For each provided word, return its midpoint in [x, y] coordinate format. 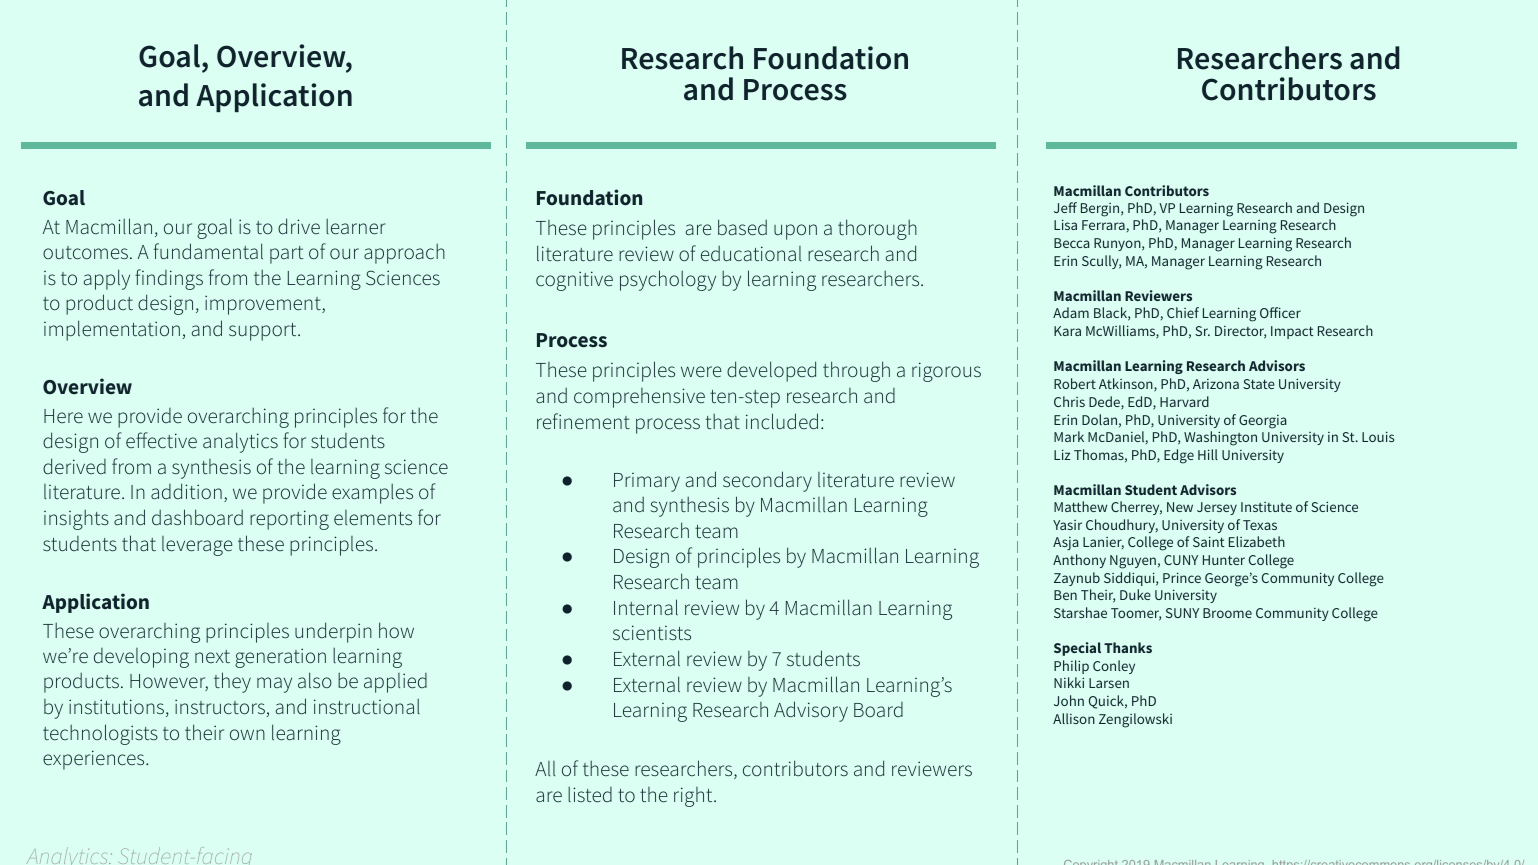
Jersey [1217, 508]
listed [590, 794]
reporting [289, 520]
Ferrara [1103, 225]
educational [751, 253]
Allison [1074, 718]
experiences [95, 760]
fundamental [208, 251]
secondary [767, 481]
